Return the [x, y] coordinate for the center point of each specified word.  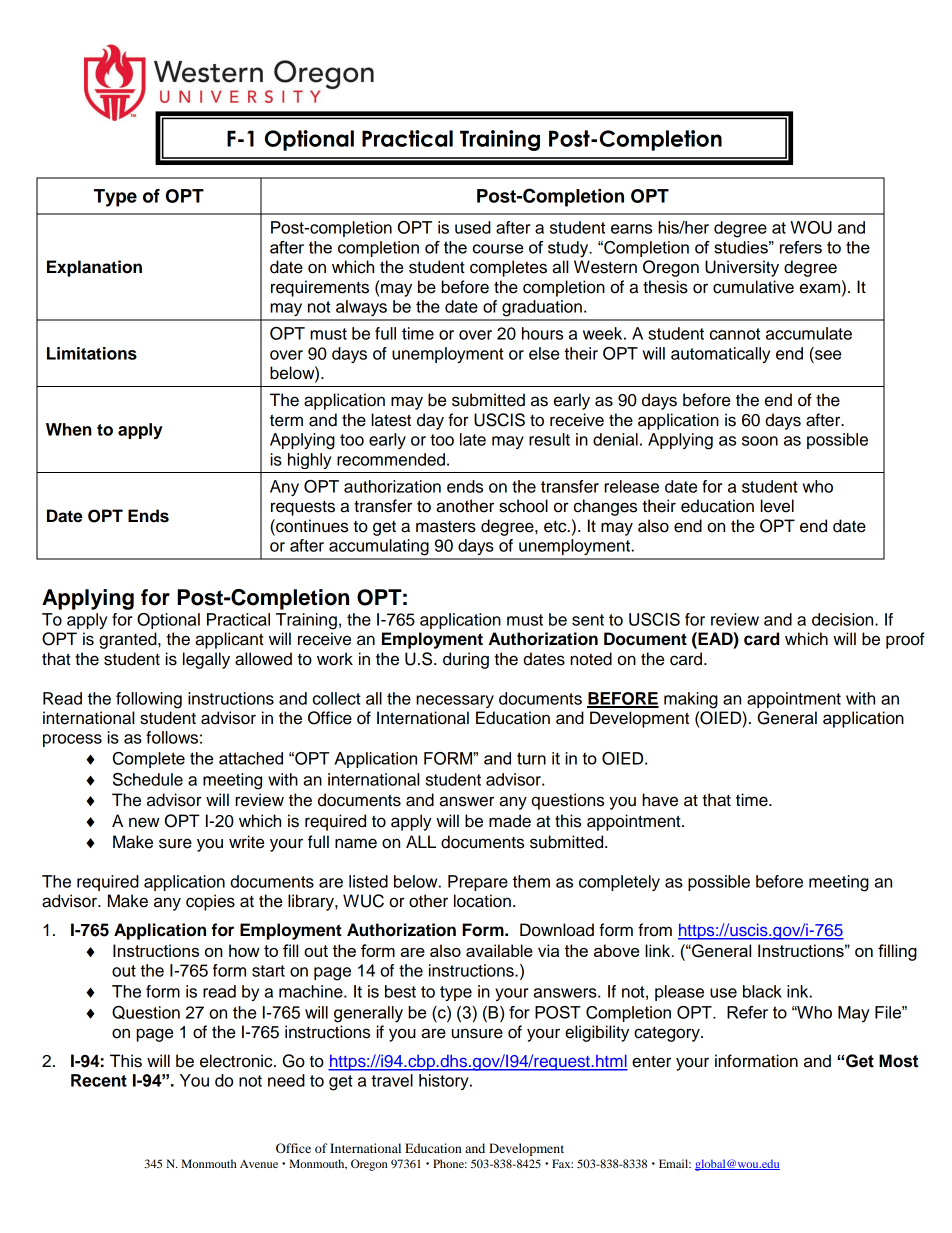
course [498, 249]
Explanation [94, 268]
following [149, 700]
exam [821, 288]
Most [898, 1061]
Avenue [259, 1164]
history [445, 1082]
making [691, 700]
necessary [455, 701]
